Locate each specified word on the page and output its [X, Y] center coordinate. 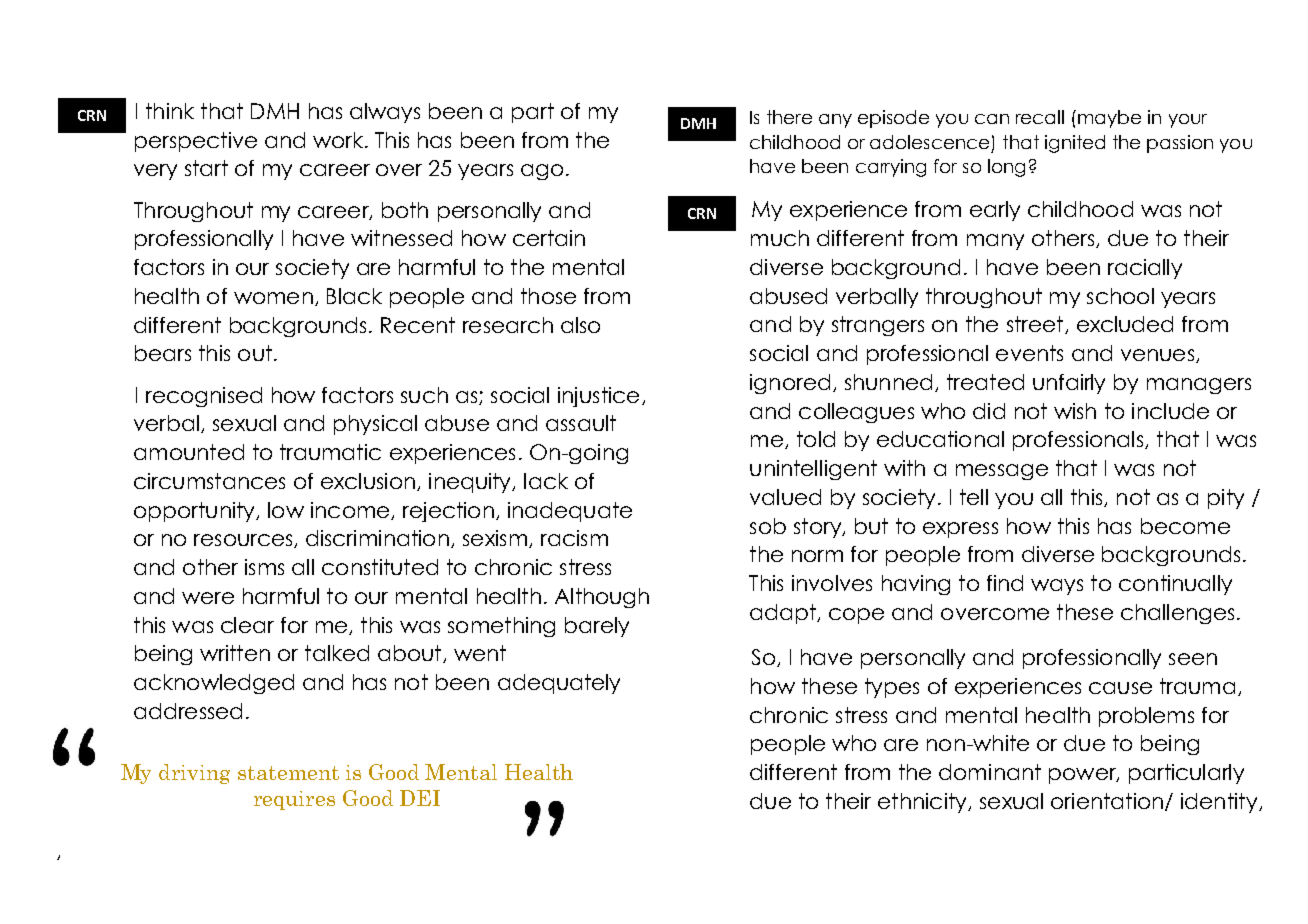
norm [817, 556]
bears [163, 353]
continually [1175, 585]
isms [264, 567]
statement [288, 773]
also [580, 325]
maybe [1109, 119]
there [789, 117]
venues [1159, 356]
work [339, 140]
